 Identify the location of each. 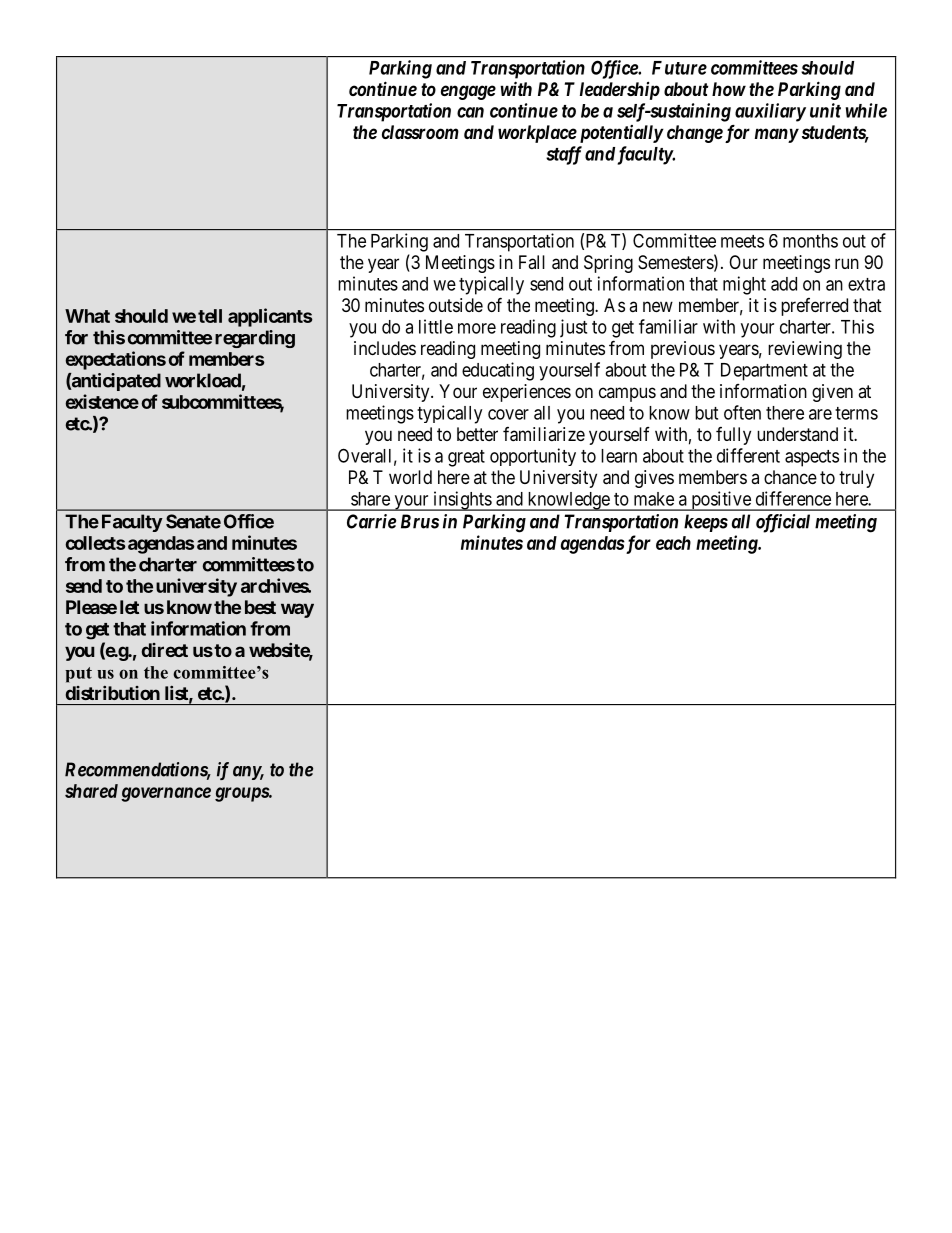
(673, 543).
